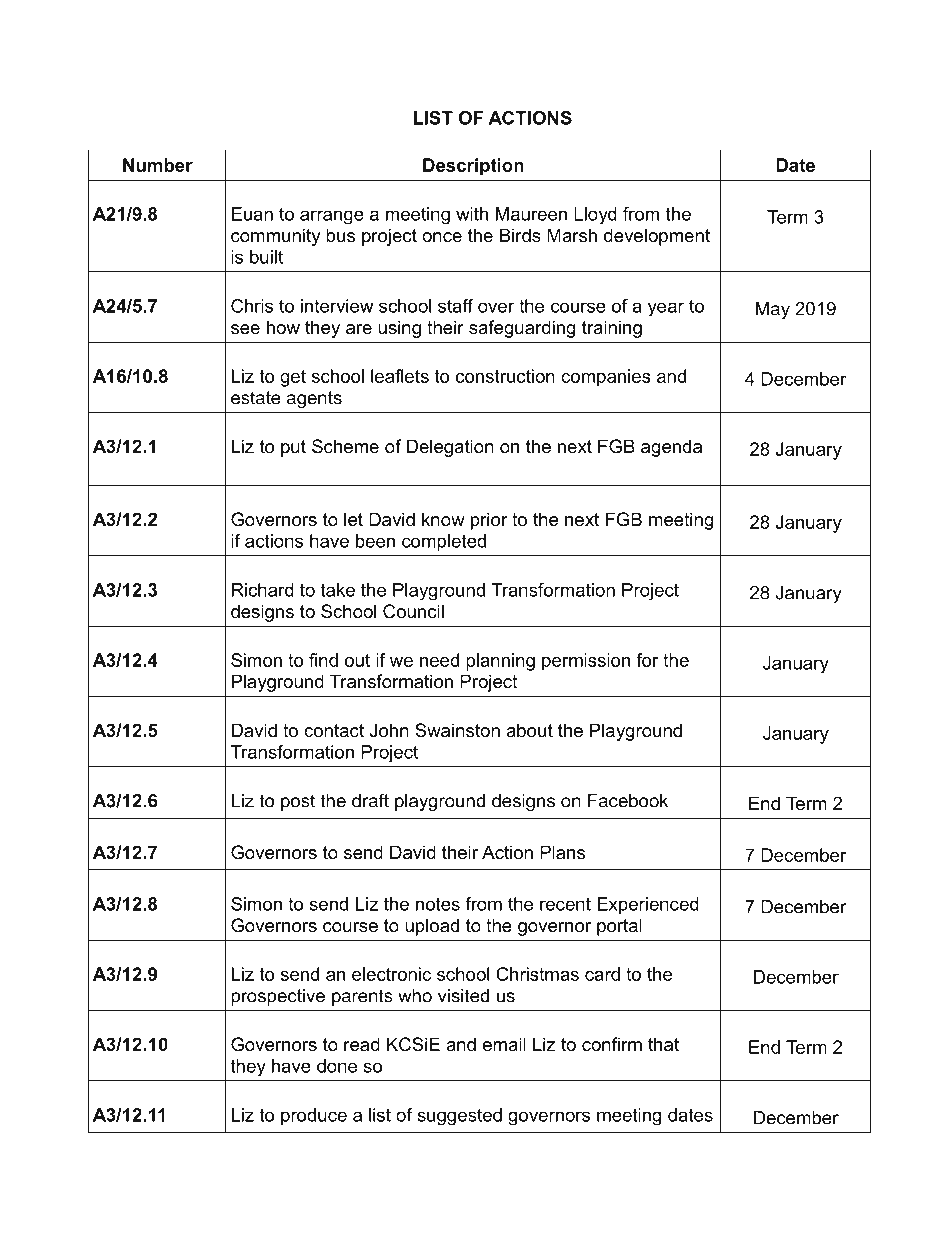 The height and width of the screenshot is (1233, 952). Describe the element at coordinates (298, 802) in the screenshot. I see `post` at that location.
